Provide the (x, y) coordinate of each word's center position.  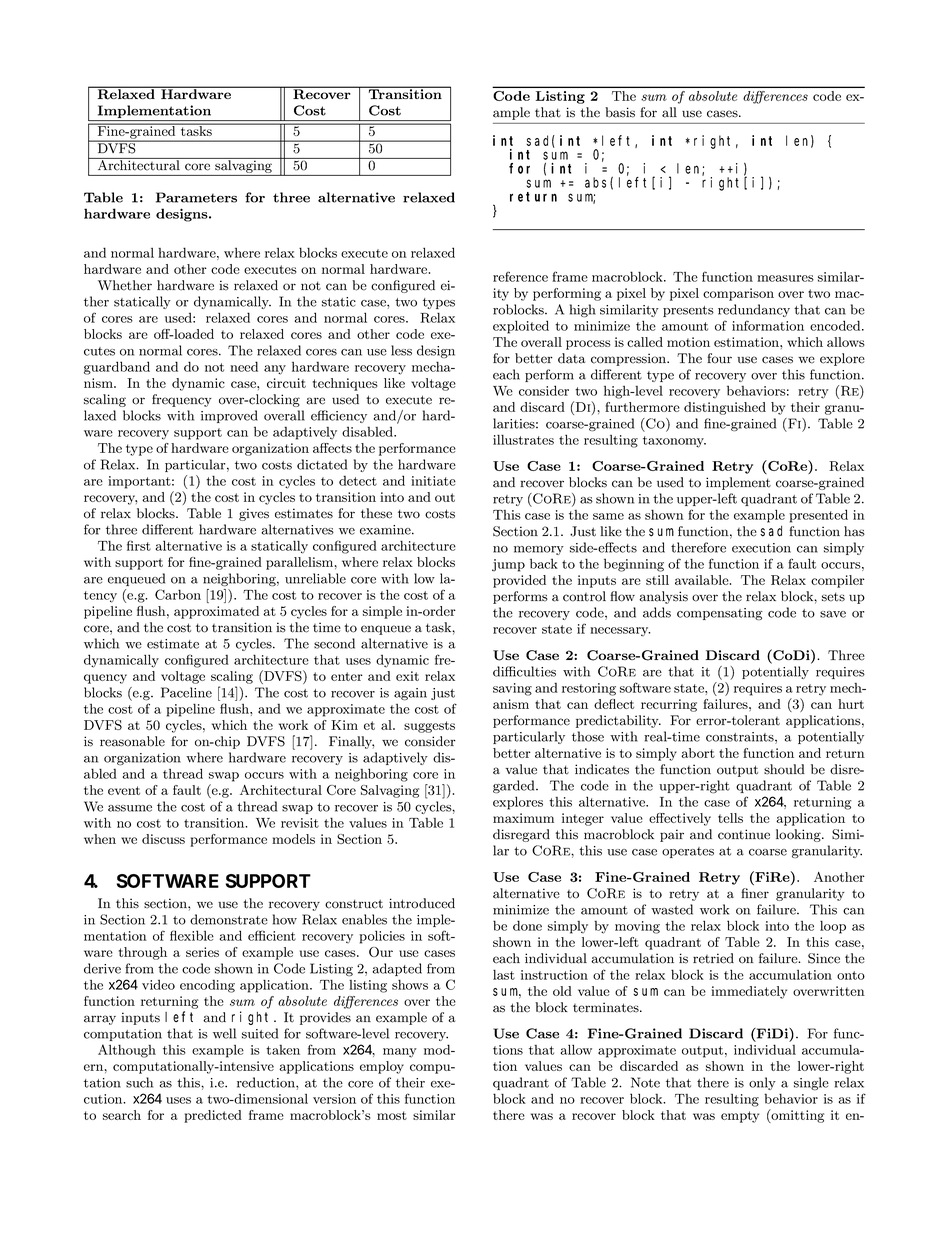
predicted (213, 1116)
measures (785, 278)
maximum (523, 818)
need (244, 366)
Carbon (178, 594)
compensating (720, 614)
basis (620, 112)
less (401, 350)
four (719, 358)
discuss (163, 839)
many (400, 1053)
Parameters (196, 197)
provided (519, 581)
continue (744, 834)
